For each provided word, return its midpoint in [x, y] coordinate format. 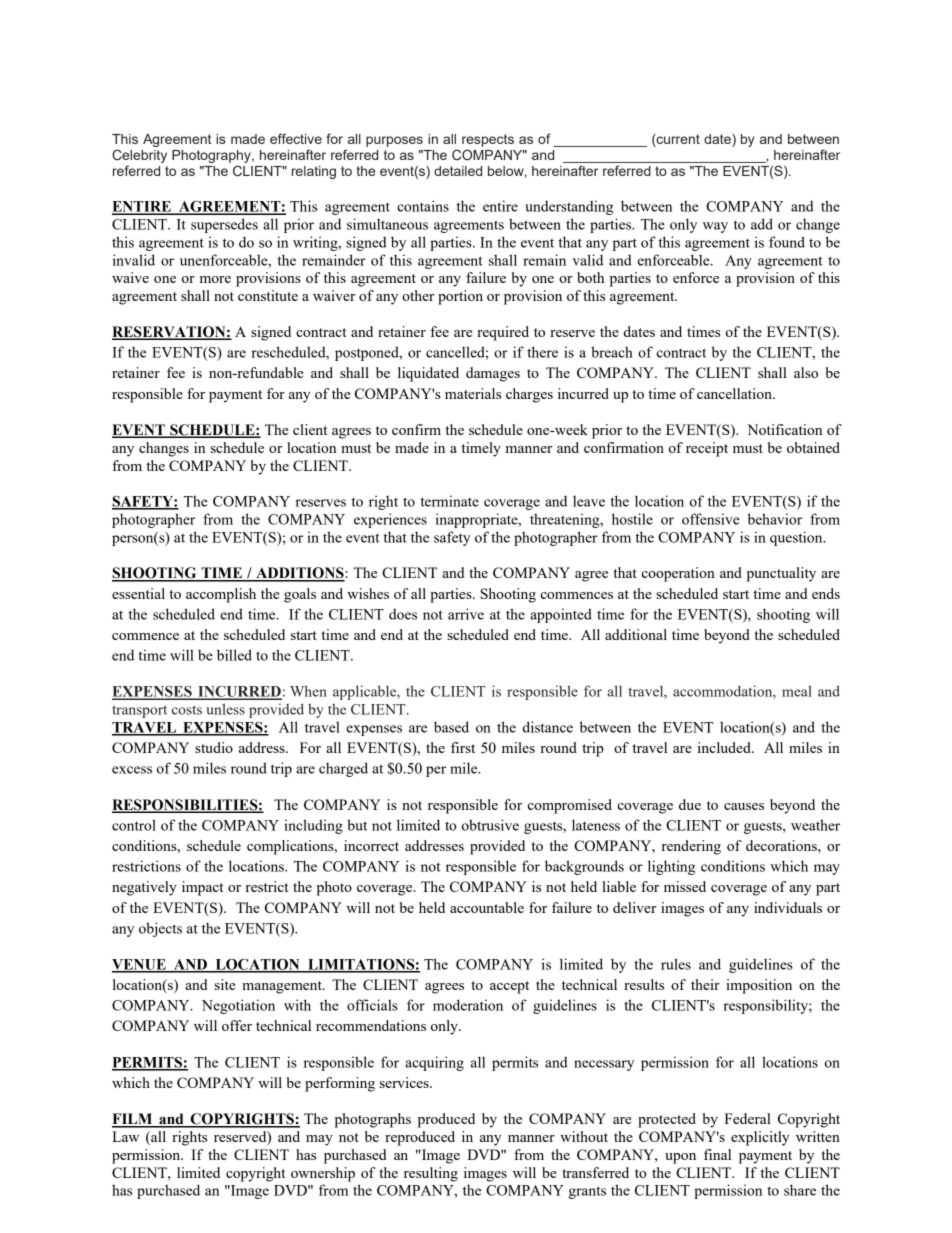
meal [797, 691]
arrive [466, 614]
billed [234, 655]
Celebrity [139, 157]
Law [125, 1136]
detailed [458, 171]
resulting [431, 1174]
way [715, 227]
